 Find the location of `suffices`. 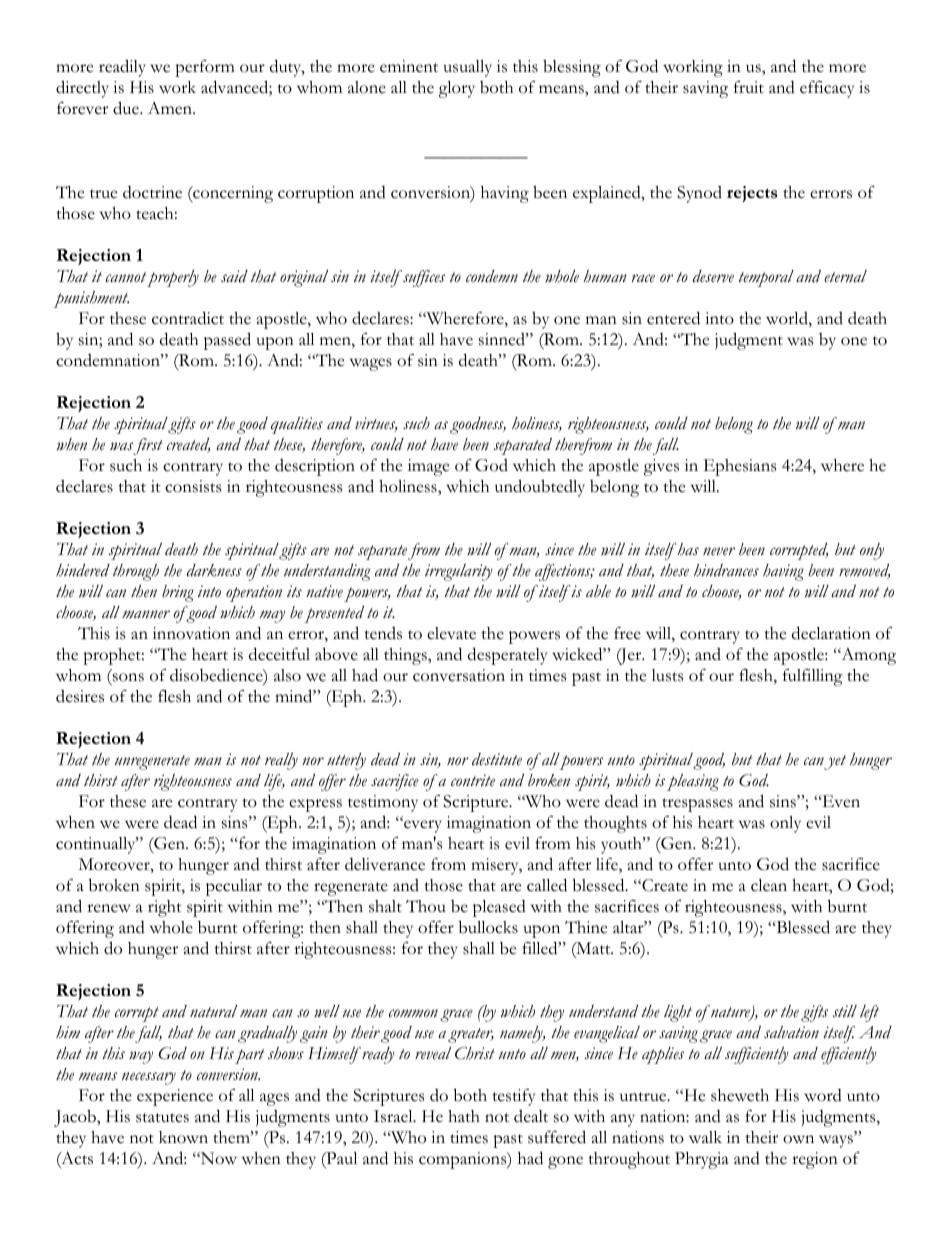

suffices is located at coordinates (424, 278).
